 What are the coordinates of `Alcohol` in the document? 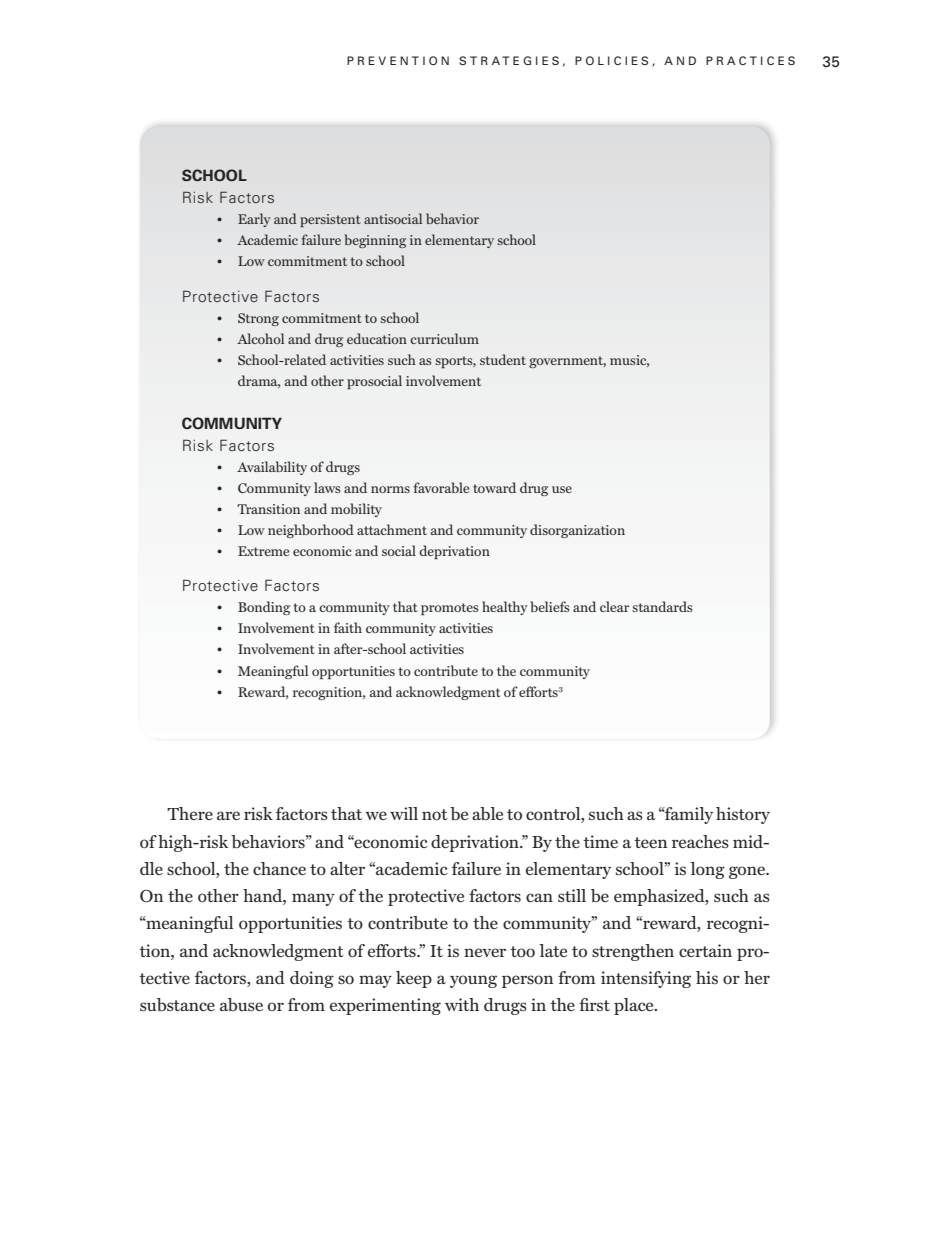 It's located at (260, 338).
